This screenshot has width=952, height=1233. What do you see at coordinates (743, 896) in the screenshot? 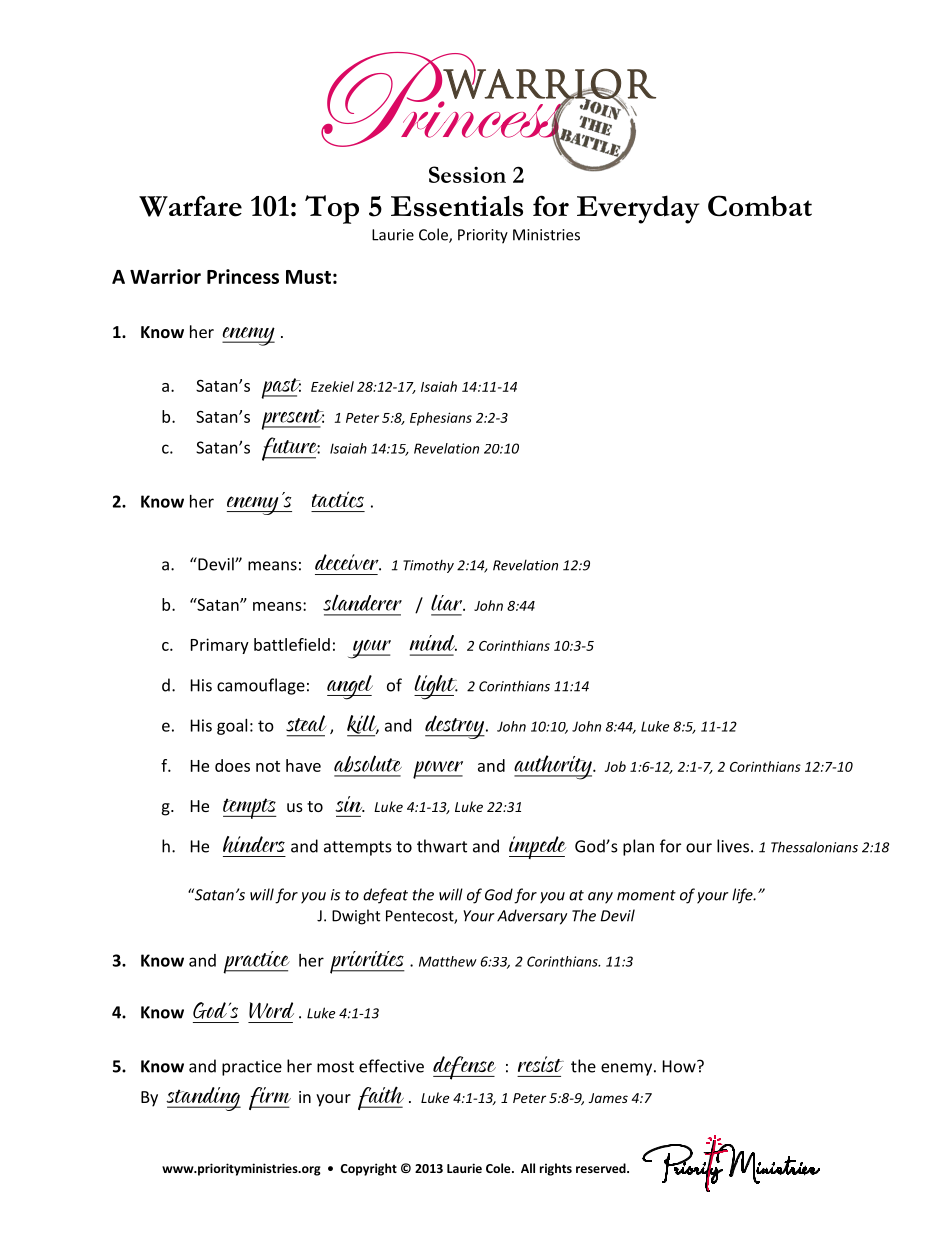
I see `life` at bounding box center [743, 896].
